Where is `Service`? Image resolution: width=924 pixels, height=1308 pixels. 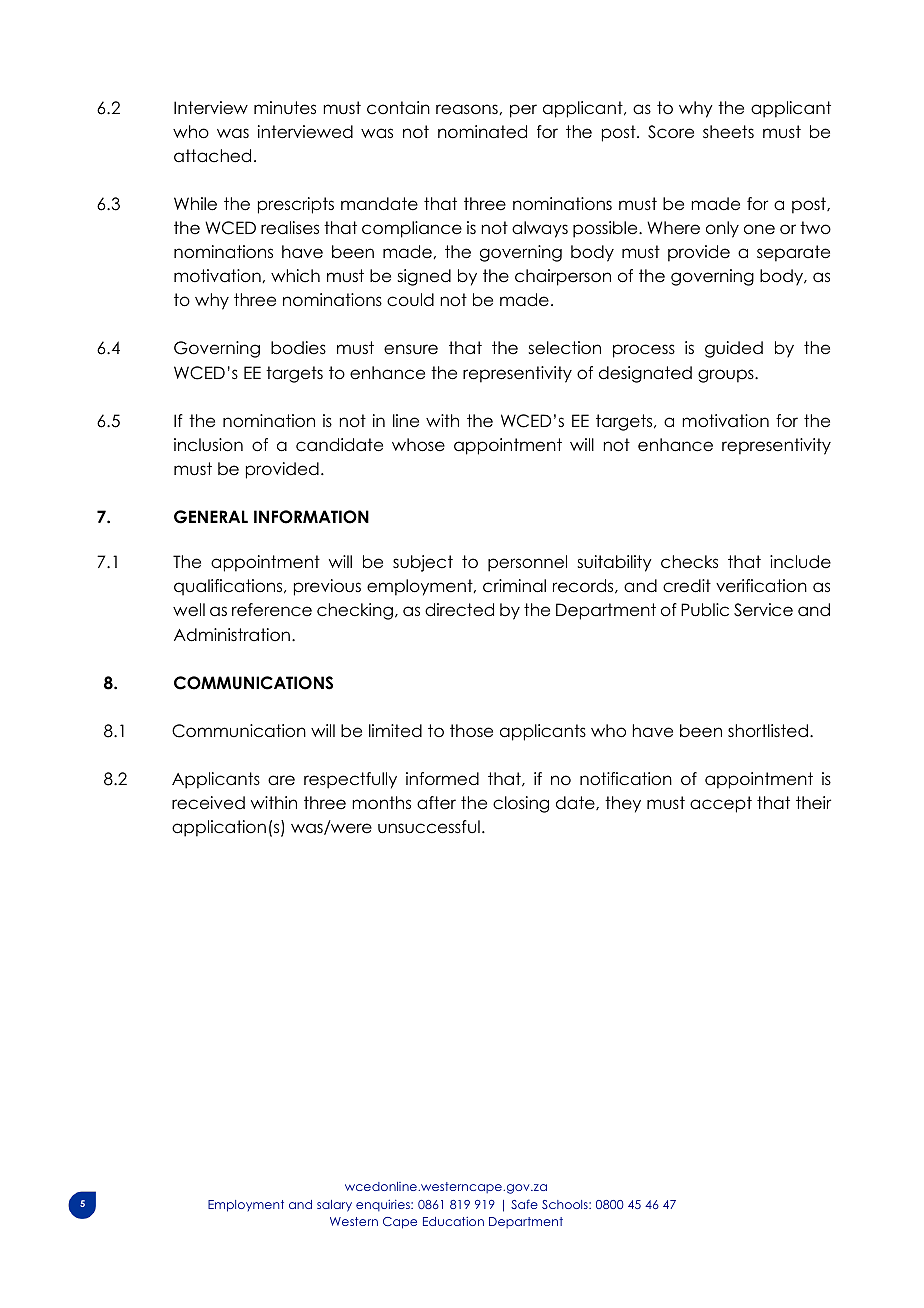
Service is located at coordinates (763, 610).
